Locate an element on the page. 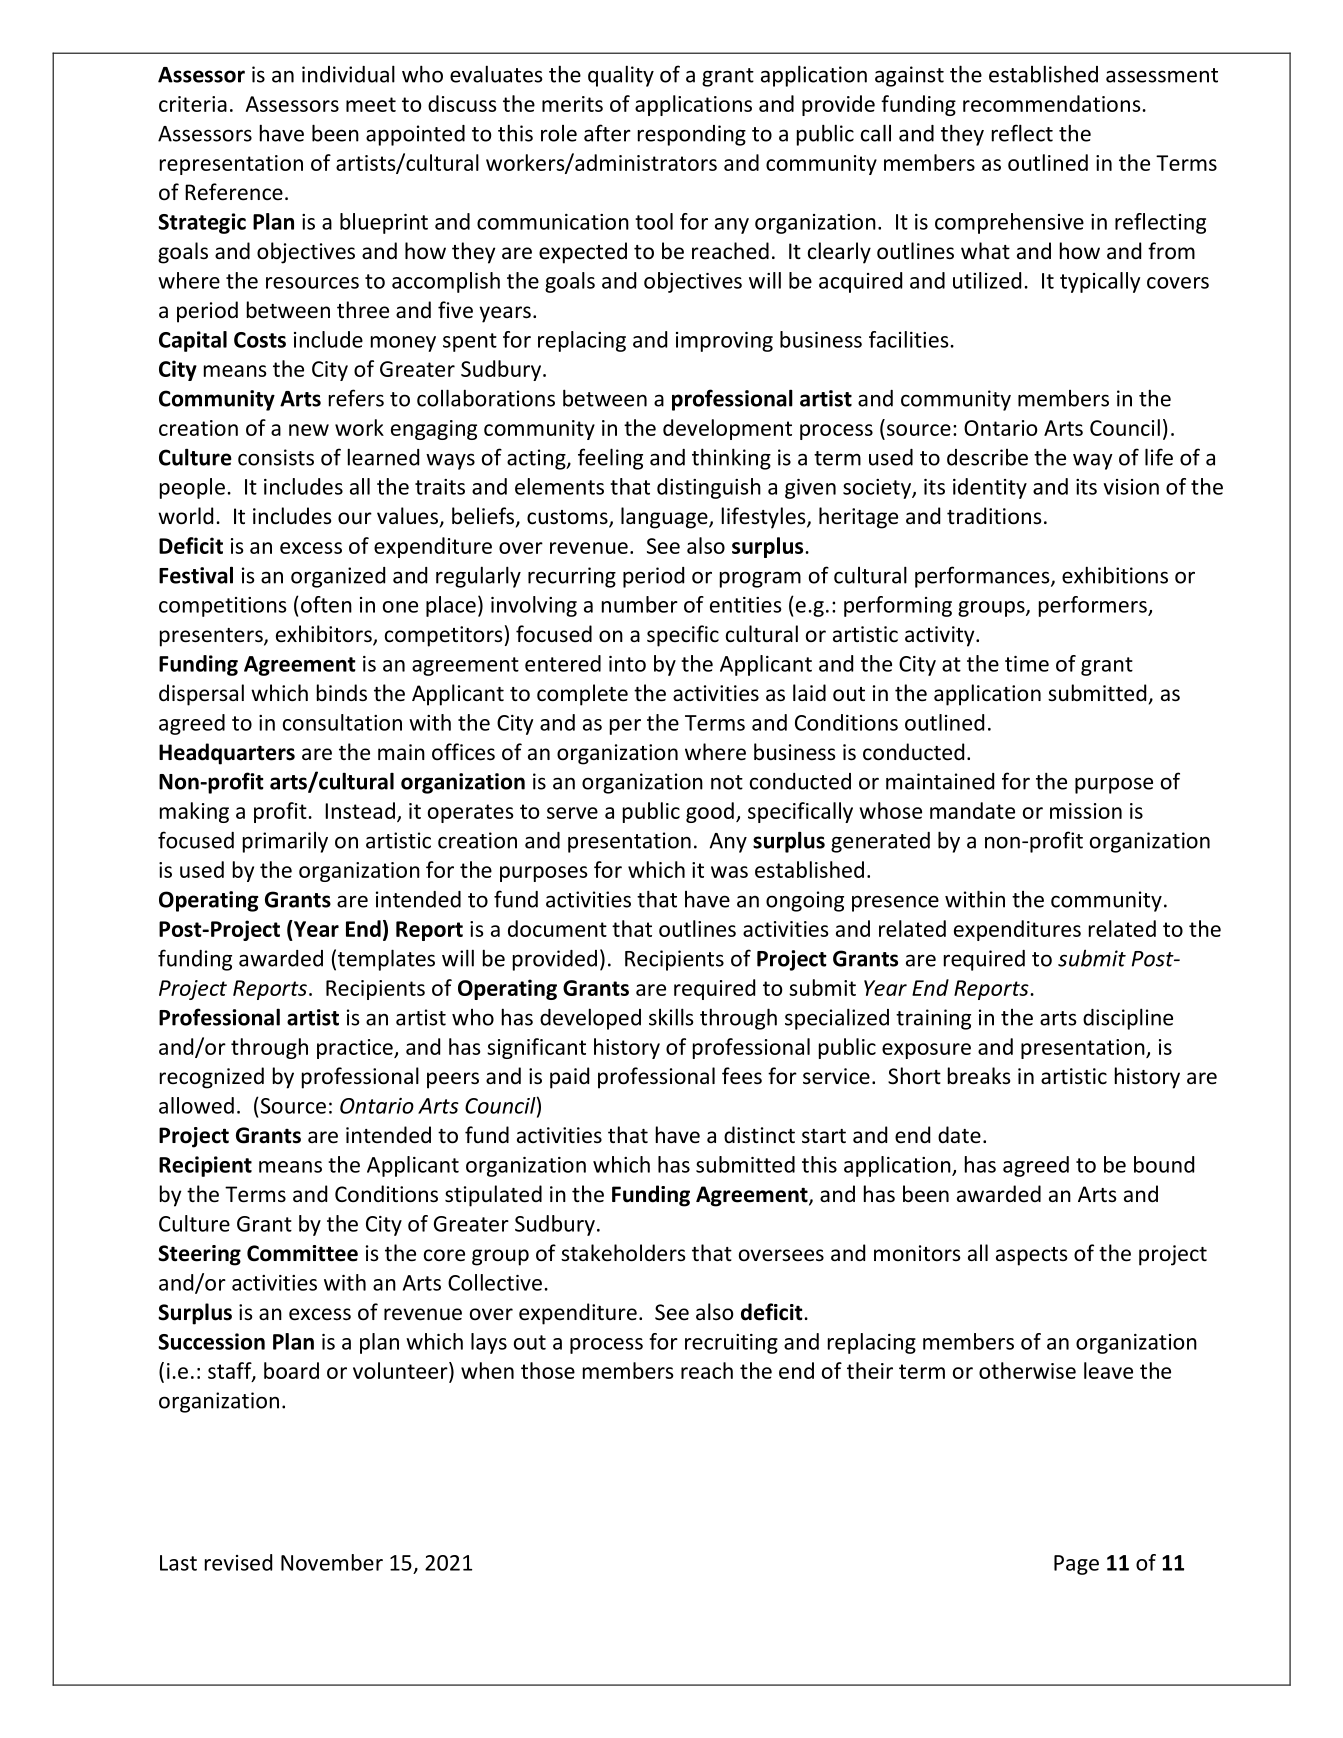  November is located at coordinates (332, 1562).
